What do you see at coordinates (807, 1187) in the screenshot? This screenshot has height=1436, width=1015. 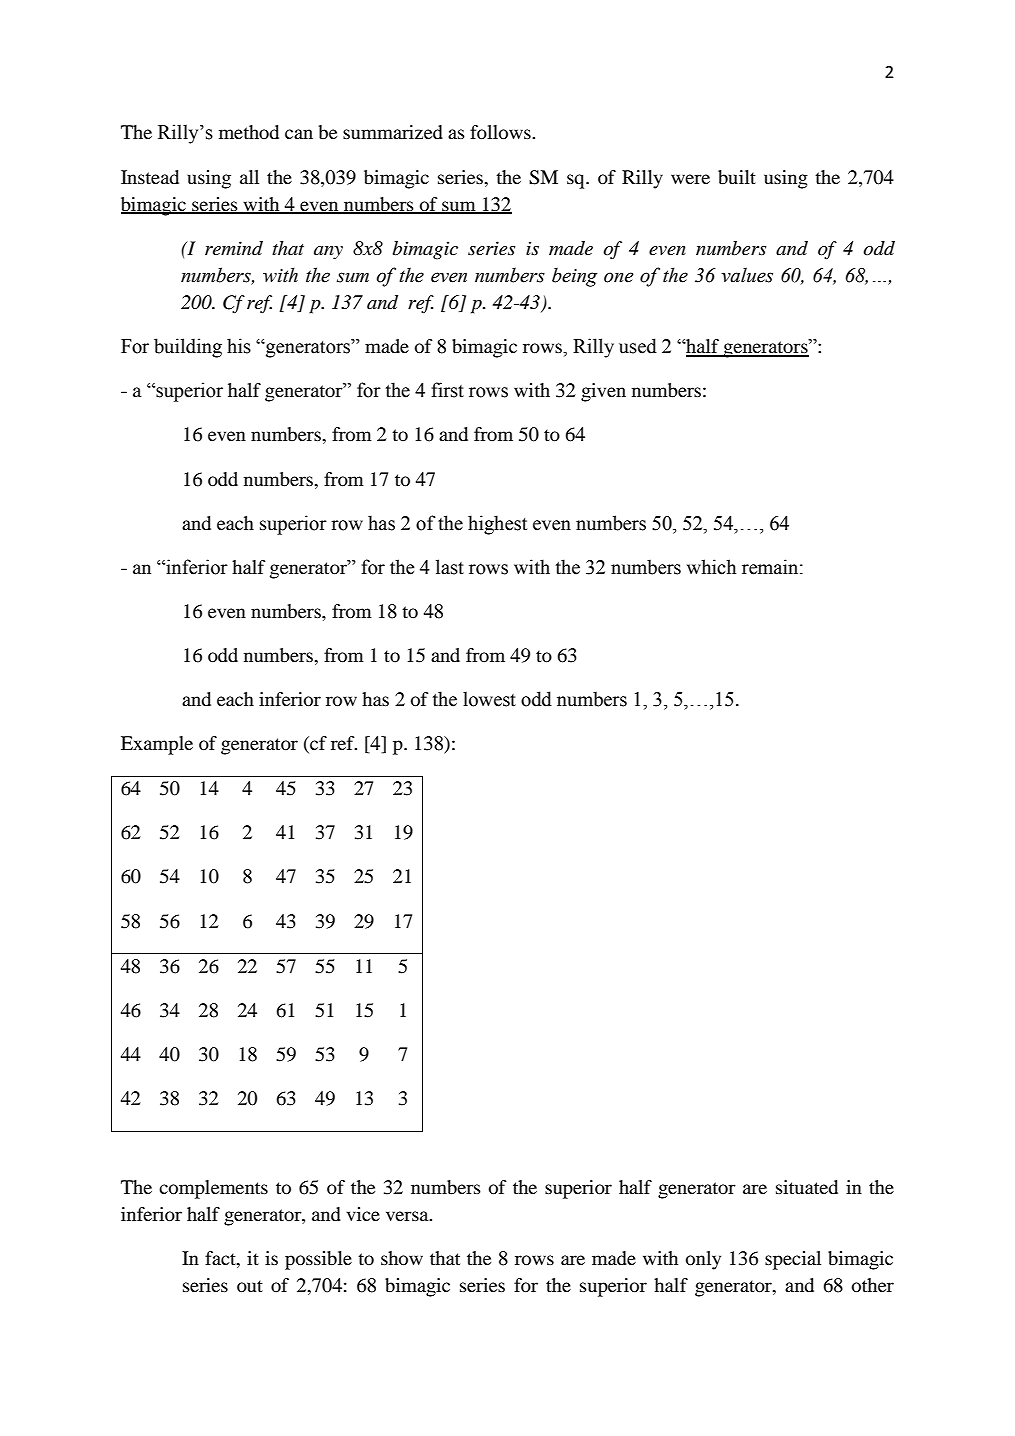 I see `situated` at bounding box center [807, 1187].
